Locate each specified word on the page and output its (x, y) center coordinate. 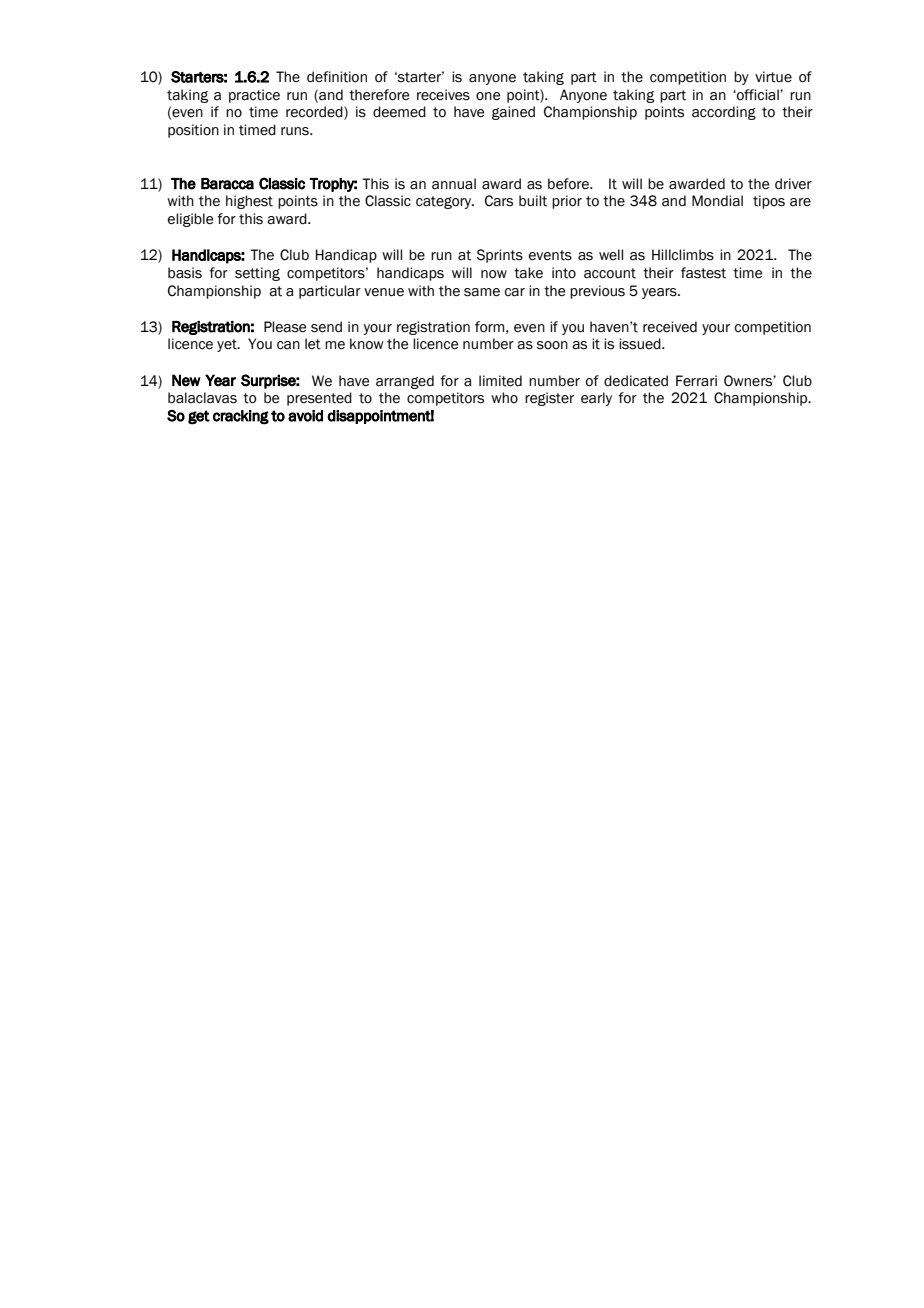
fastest (703, 273)
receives (443, 95)
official (758, 95)
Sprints (500, 256)
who (504, 398)
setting (257, 274)
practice (254, 96)
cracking (241, 417)
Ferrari (696, 381)
